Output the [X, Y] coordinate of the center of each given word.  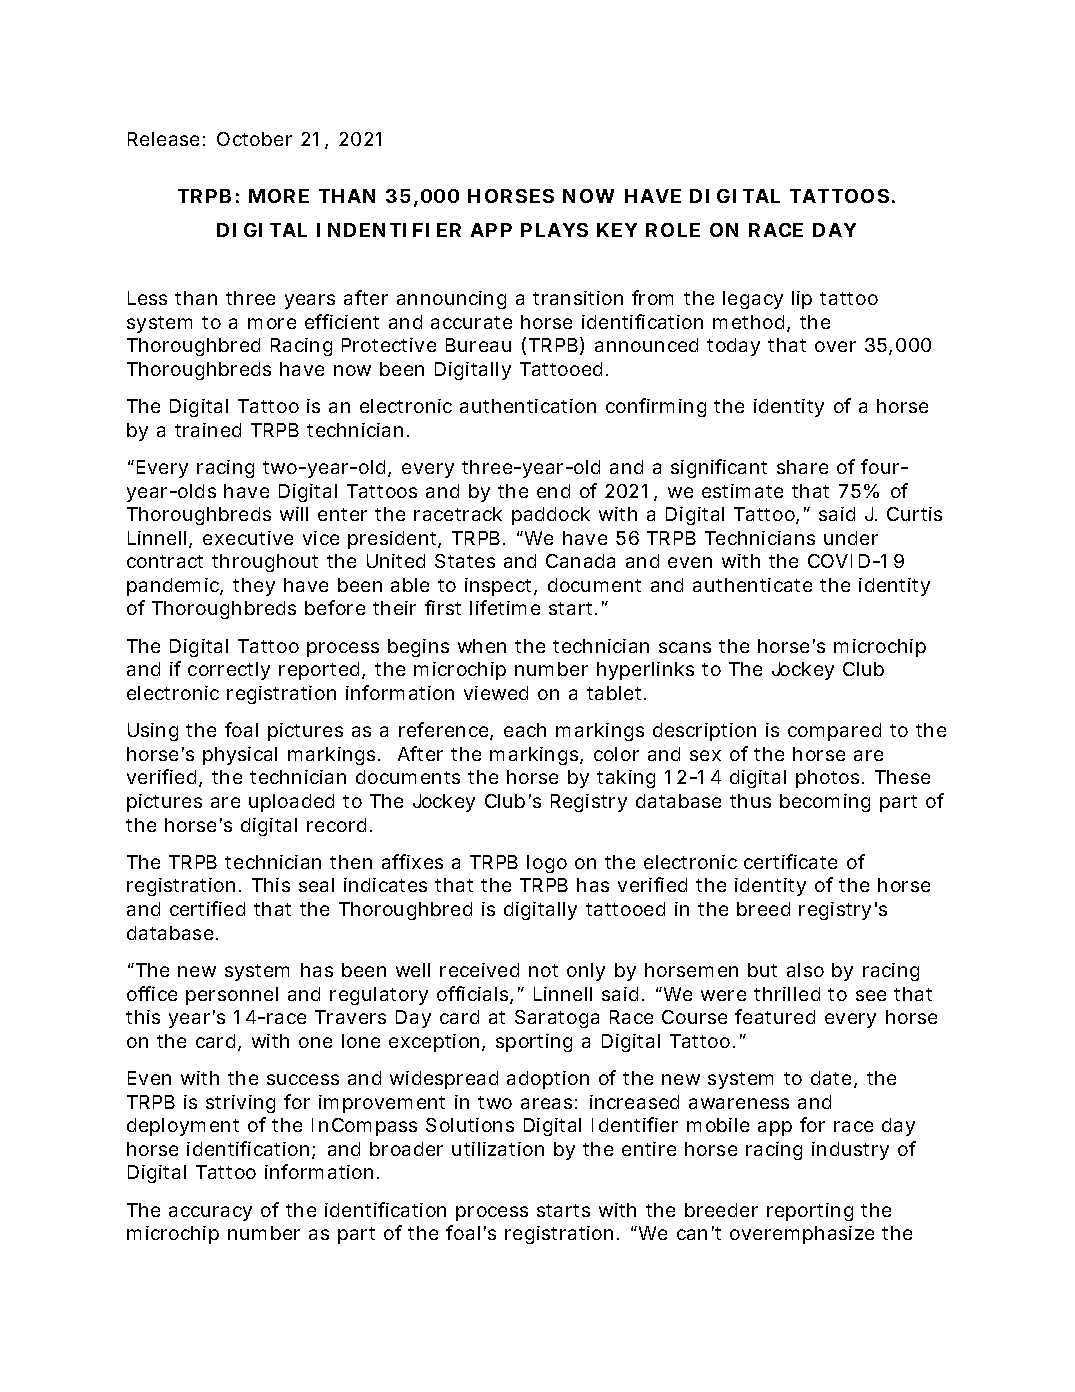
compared [834, 732]
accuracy [210, 1213]
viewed [496, 693]
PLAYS [554, 230]
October [254, 139]
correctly [229, 671]
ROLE [673, 230]
